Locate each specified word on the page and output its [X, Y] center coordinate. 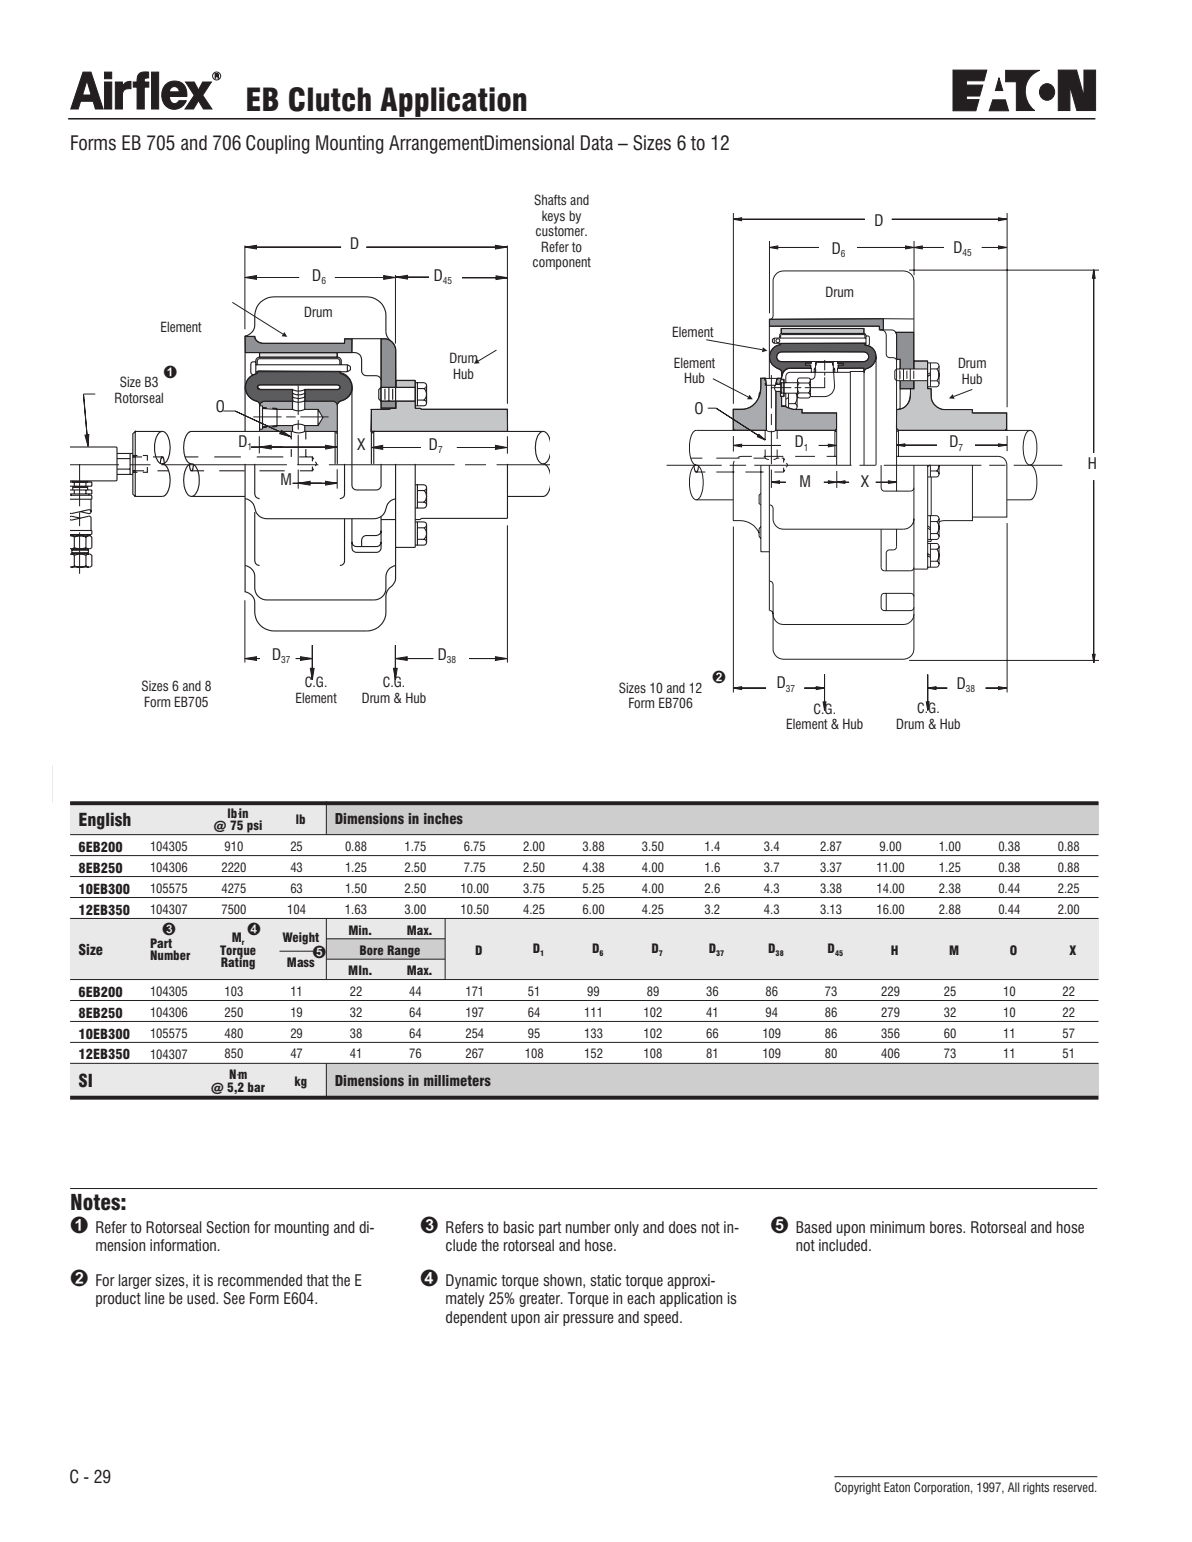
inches [443, 818]
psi [254, 827]
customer [561, 231]
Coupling [278, 144]
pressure [588, 1320]
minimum [897, 1227]
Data [597, 143]
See [234, 1298]
